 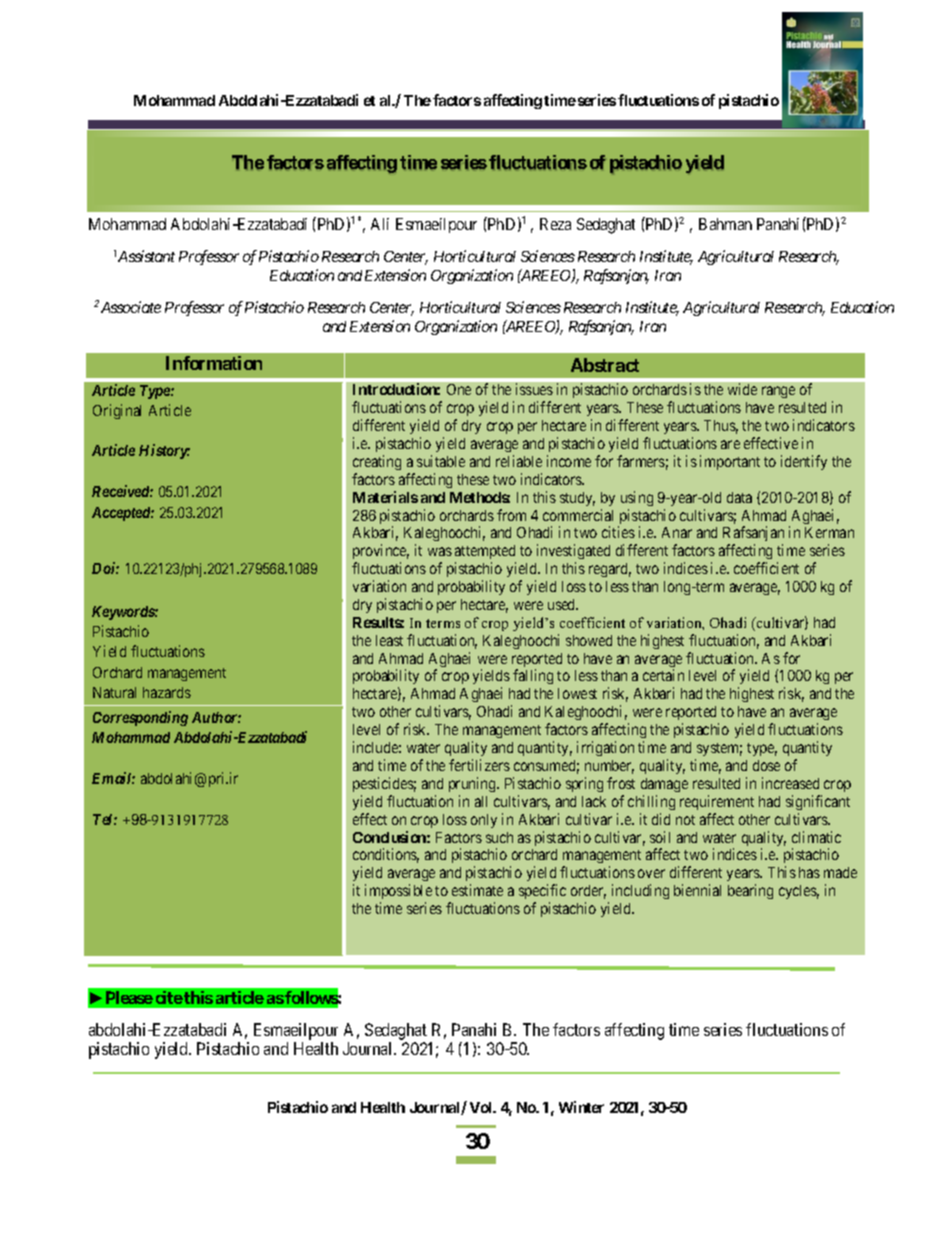 What do you see at coordinates (441, 461) in the screenshot?
I see `suitable` at bounding box center [441, 461].
